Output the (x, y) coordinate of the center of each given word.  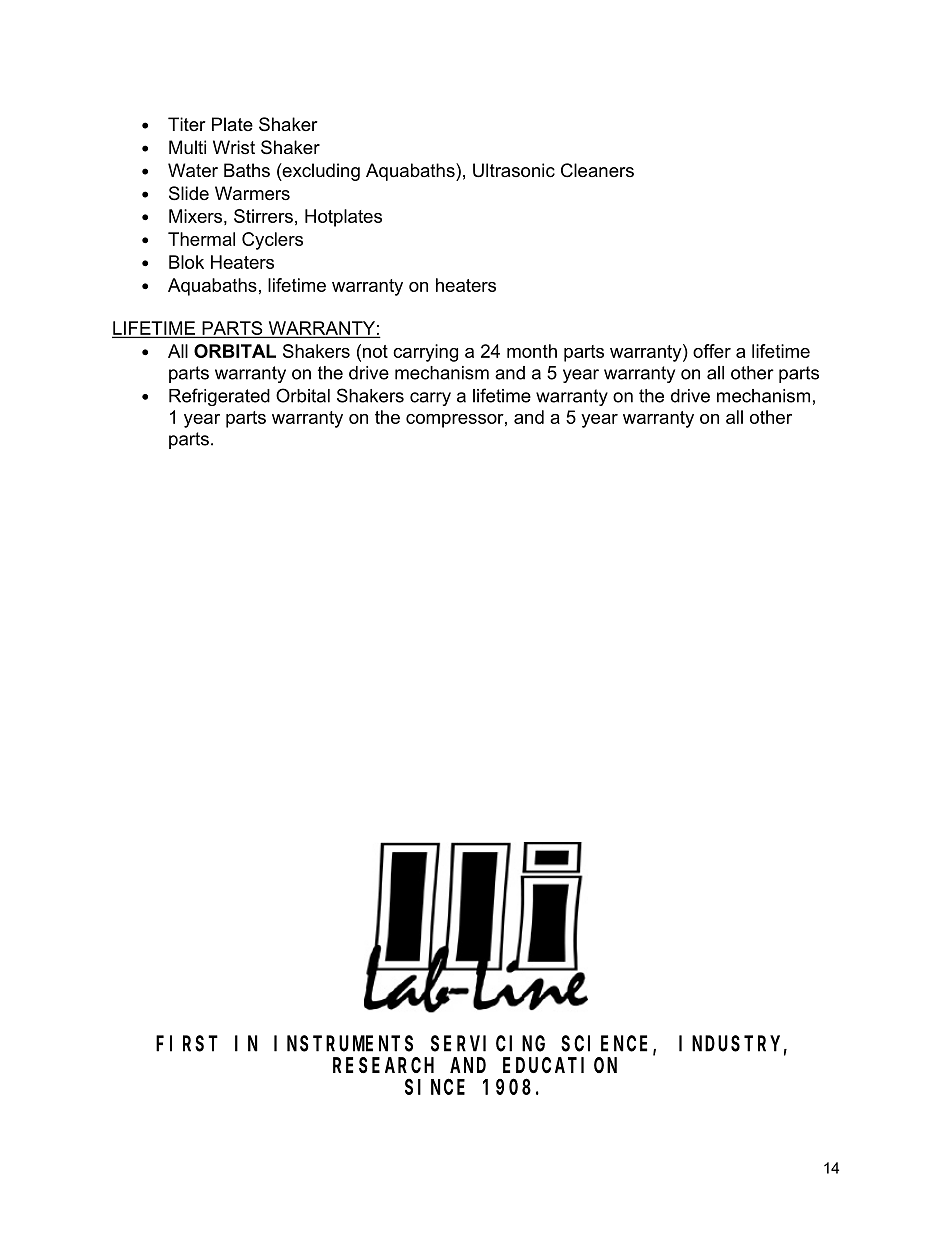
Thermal (201, 239)
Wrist (234, 147)
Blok (186, 262)
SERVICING (488, 1044)
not (375, 351)
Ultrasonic (514, 170)
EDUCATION (560, 1065)
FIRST (187, 1044)
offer (712, 351)
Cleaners (597, 170)
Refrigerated (219, 397)
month (532, 351)
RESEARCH (383, 1065)
